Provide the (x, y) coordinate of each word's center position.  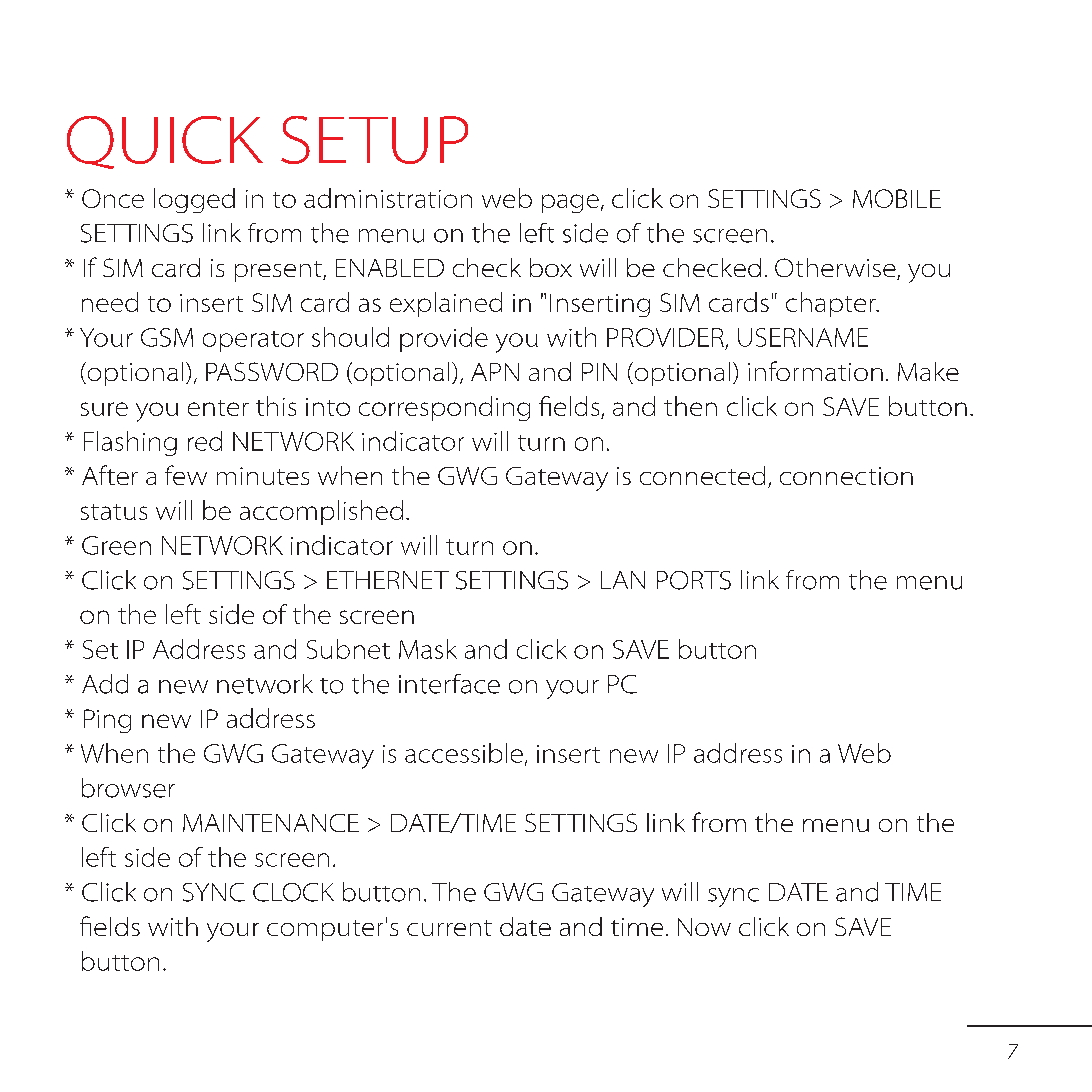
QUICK (165, 142)
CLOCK (293, 892)
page (570, 203)
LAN (623, 580)
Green (116, 545)
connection (846, 476)
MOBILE (897, 198)
